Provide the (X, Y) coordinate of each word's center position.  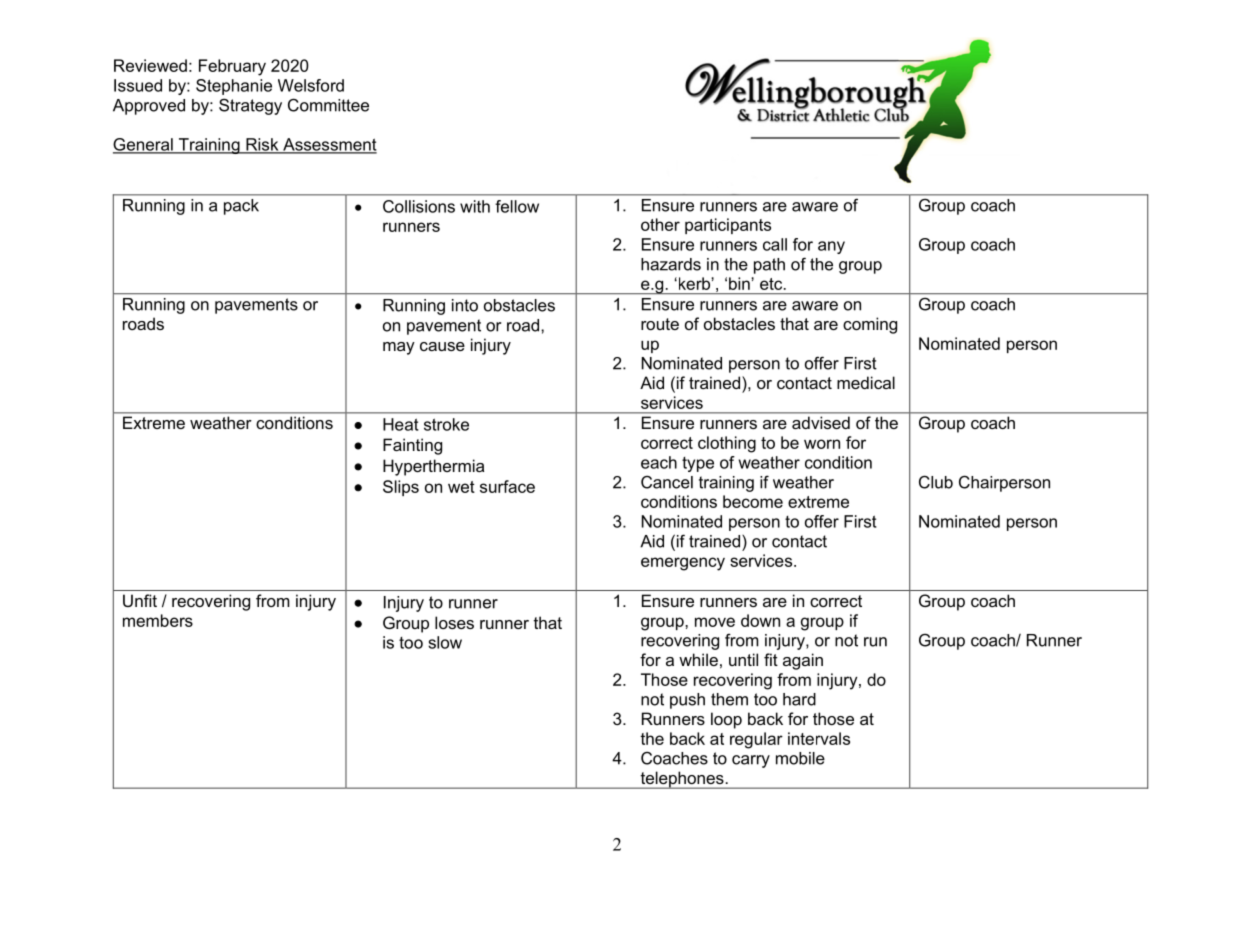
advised (821, 423)
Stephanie (234, 87)
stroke (446, 424)
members (158, 620)
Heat (401, 424)
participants (728, 226)
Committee (328, 105)
